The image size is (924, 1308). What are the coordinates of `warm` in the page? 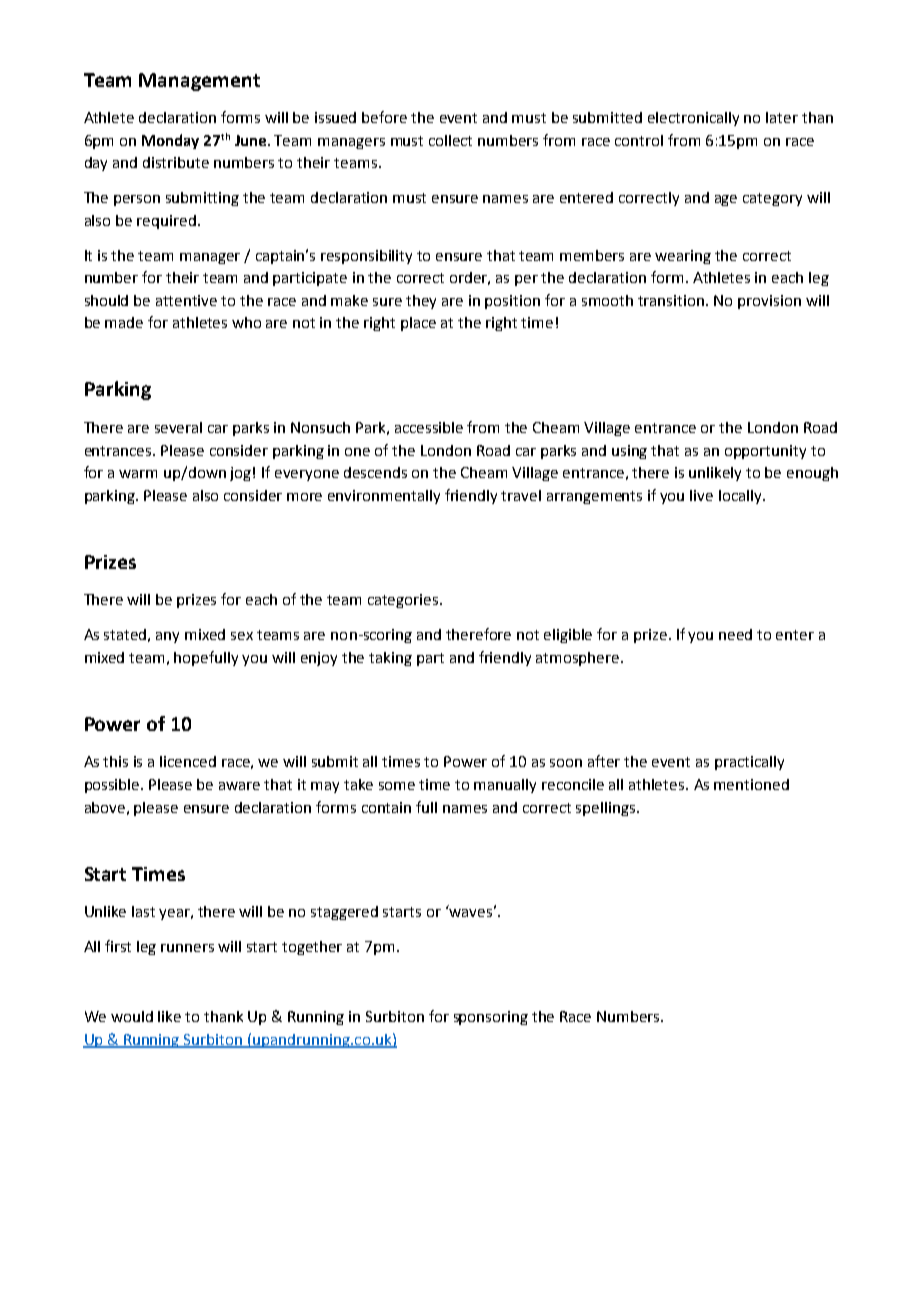 It's located at (138, 474).
